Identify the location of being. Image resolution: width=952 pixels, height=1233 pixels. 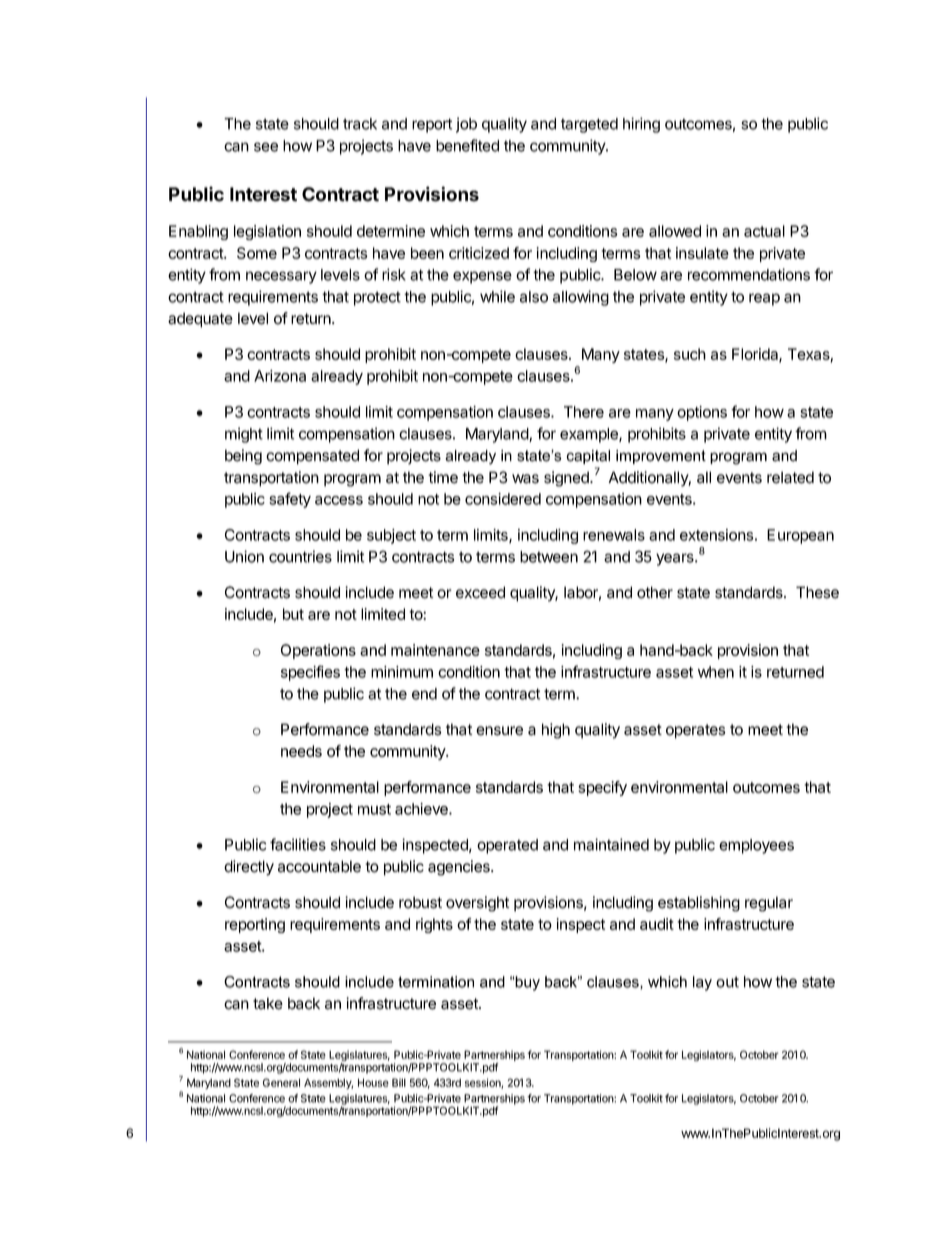
(243, 457).
